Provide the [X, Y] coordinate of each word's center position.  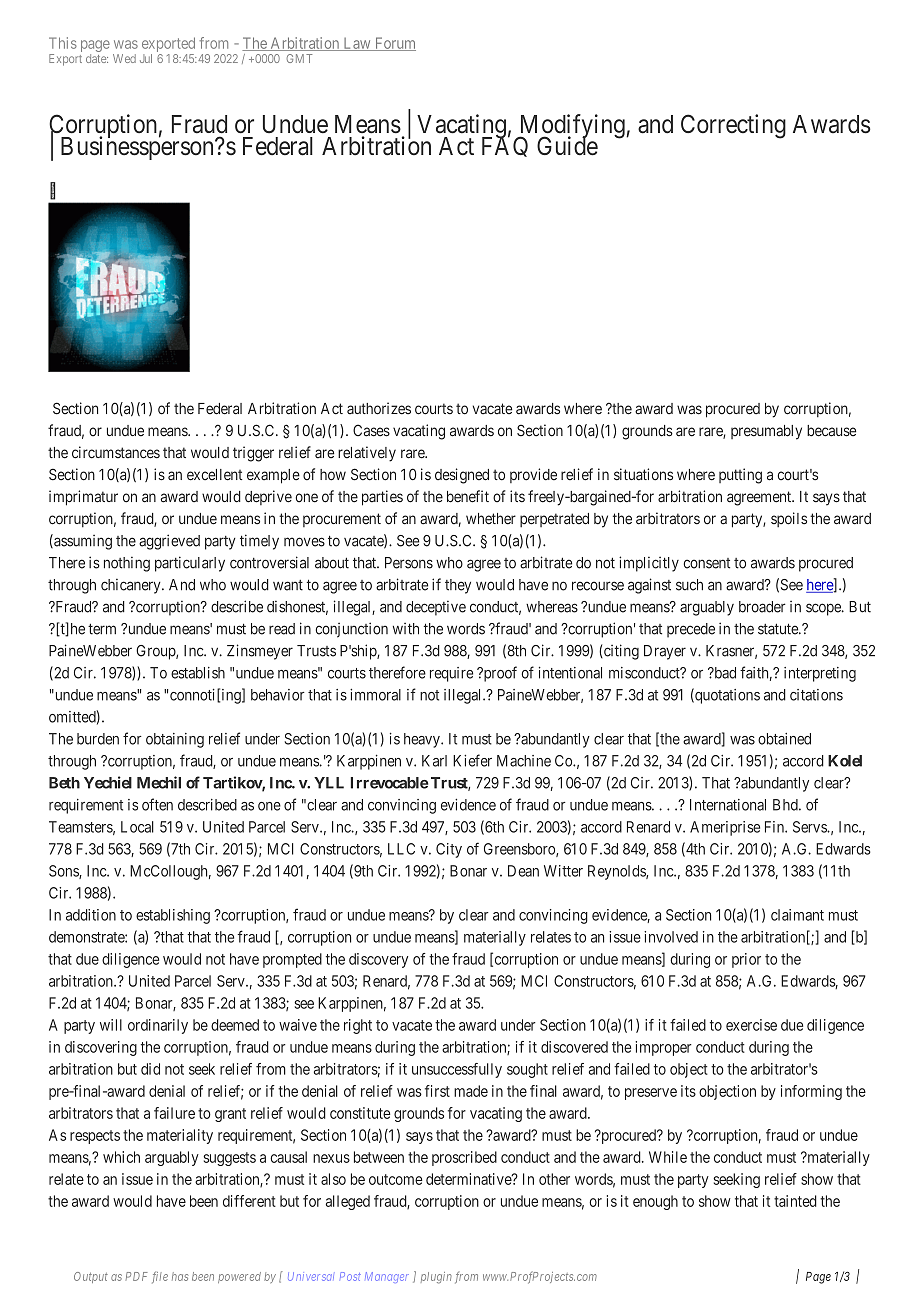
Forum [394, 44]
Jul [146, 58]
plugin [436, 1278]
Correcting [733, 126]
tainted [795, 1201]
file [160, 1277]
